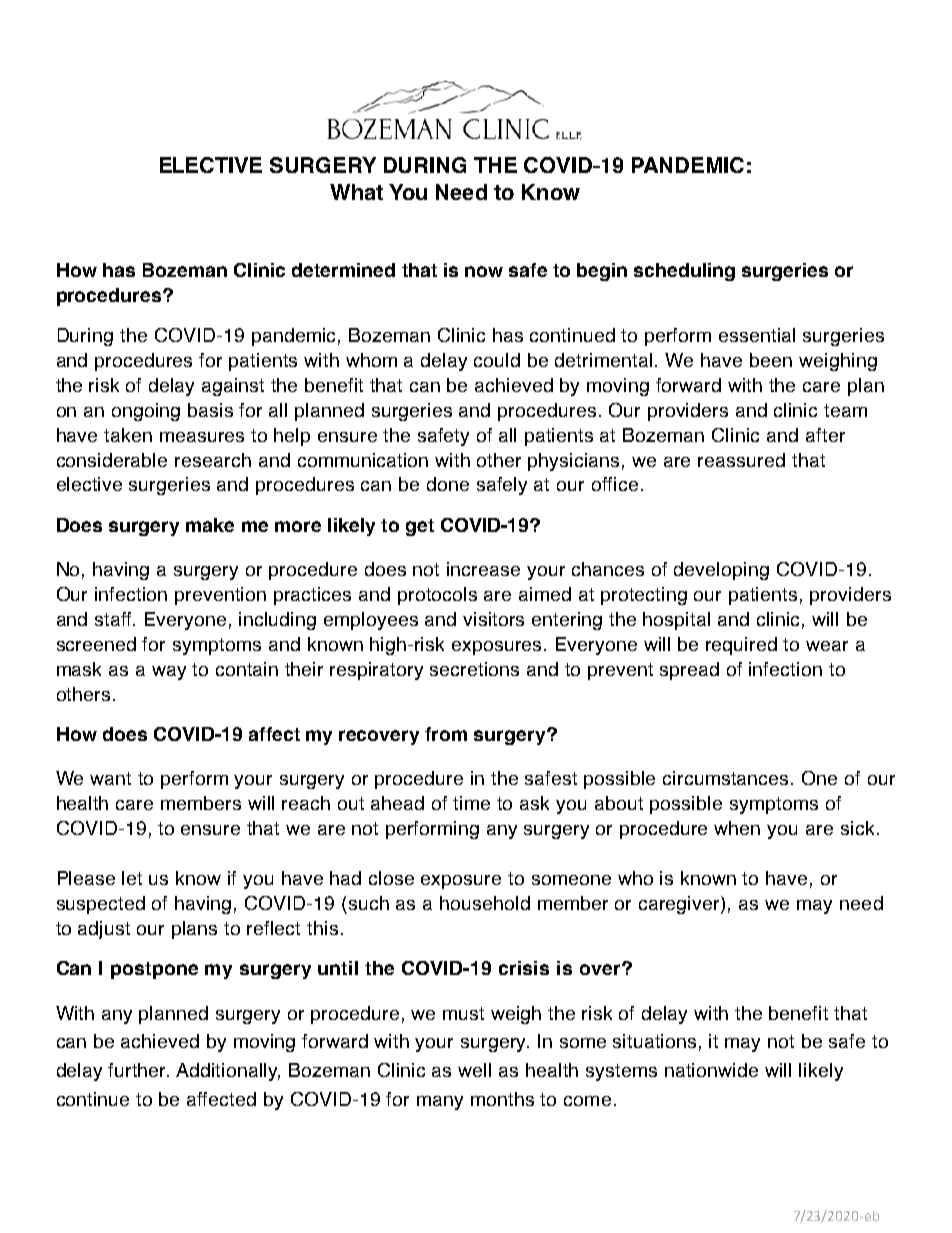  Describe the element at coordinates (343, 270) in the screenshot. I see `determined` at that location.
